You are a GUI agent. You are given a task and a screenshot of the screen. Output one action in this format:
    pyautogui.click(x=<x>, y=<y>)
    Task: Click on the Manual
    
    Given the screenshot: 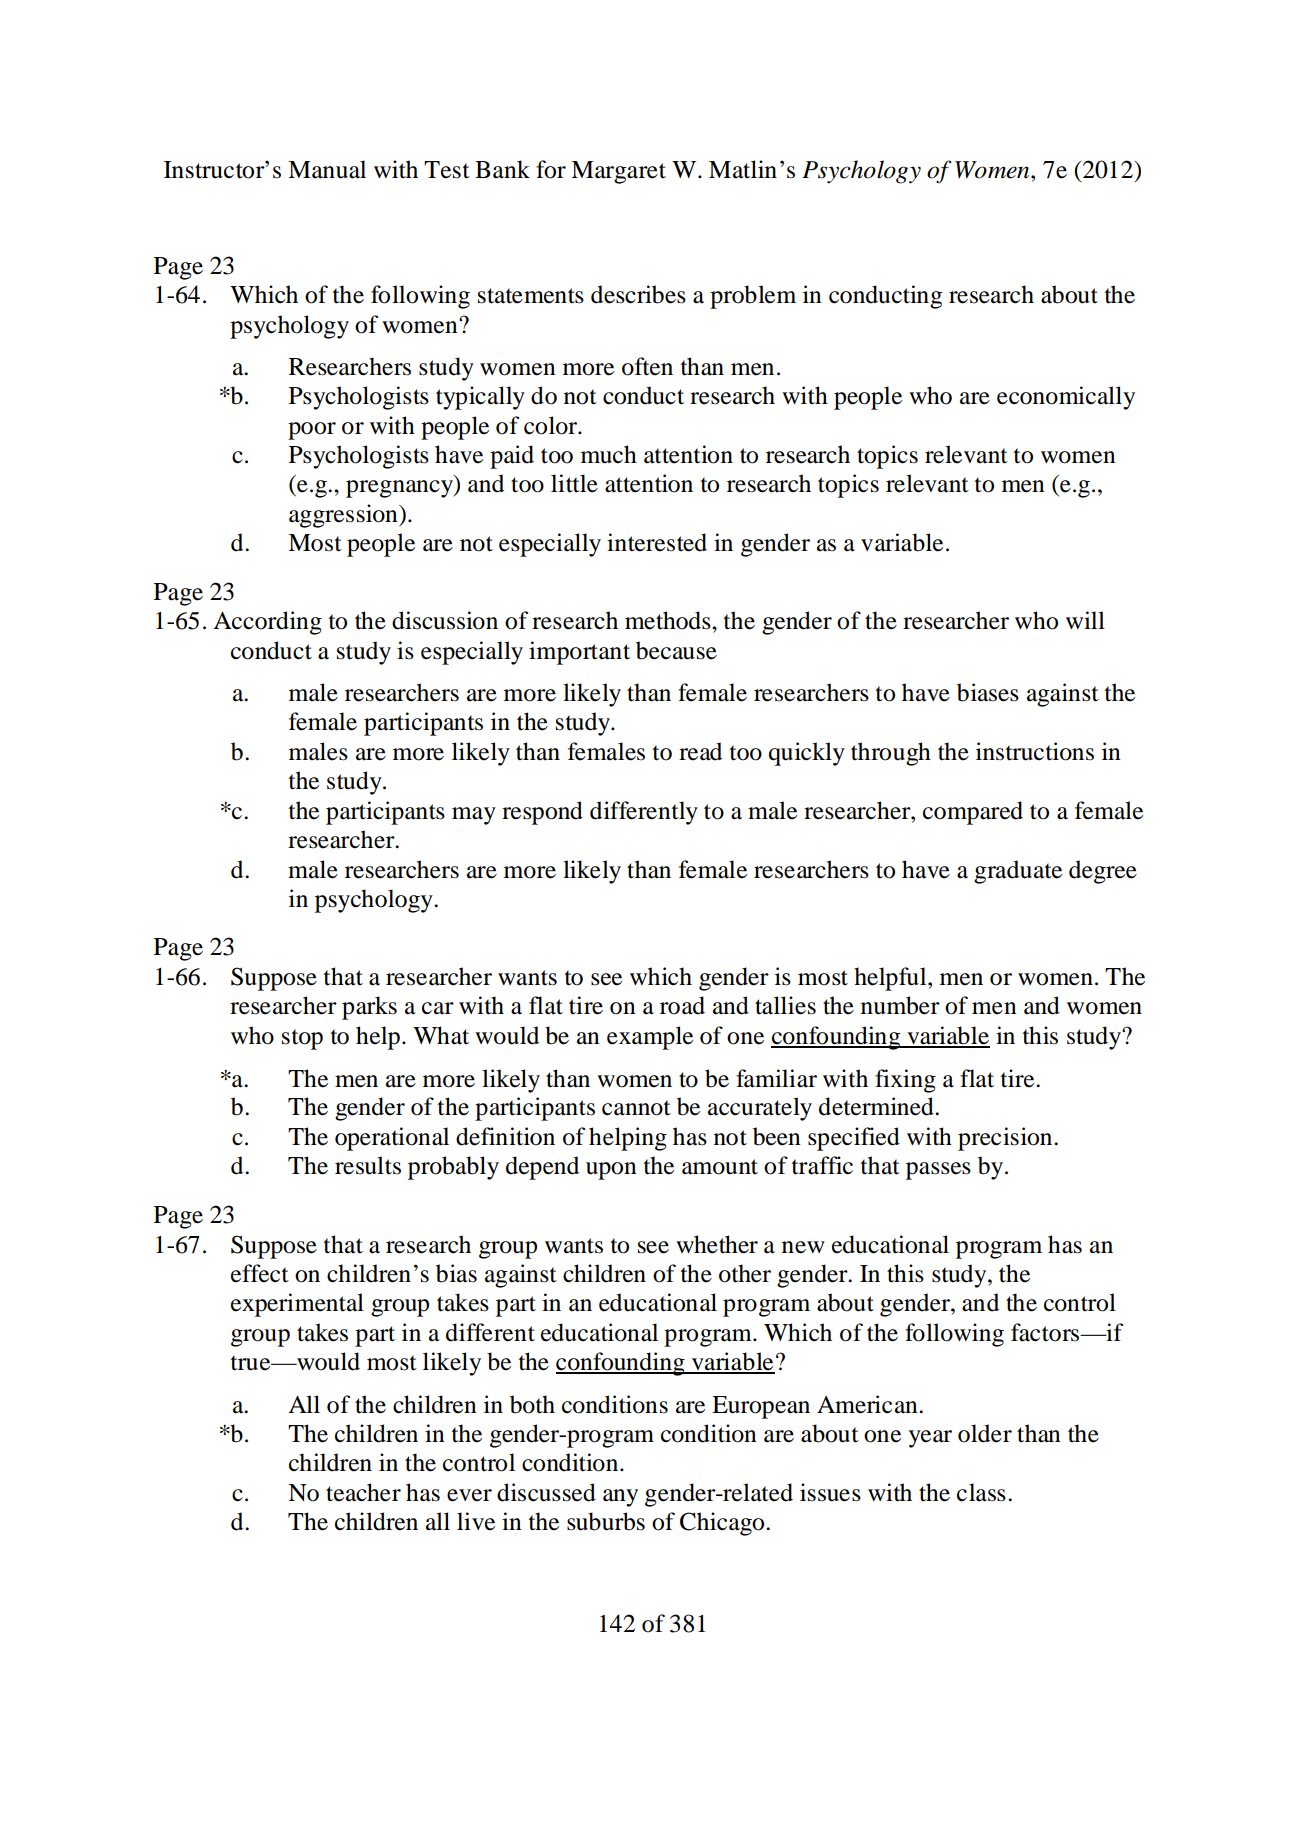 What is the action you would take?
    pyautogui.click(x=327, y=169)
